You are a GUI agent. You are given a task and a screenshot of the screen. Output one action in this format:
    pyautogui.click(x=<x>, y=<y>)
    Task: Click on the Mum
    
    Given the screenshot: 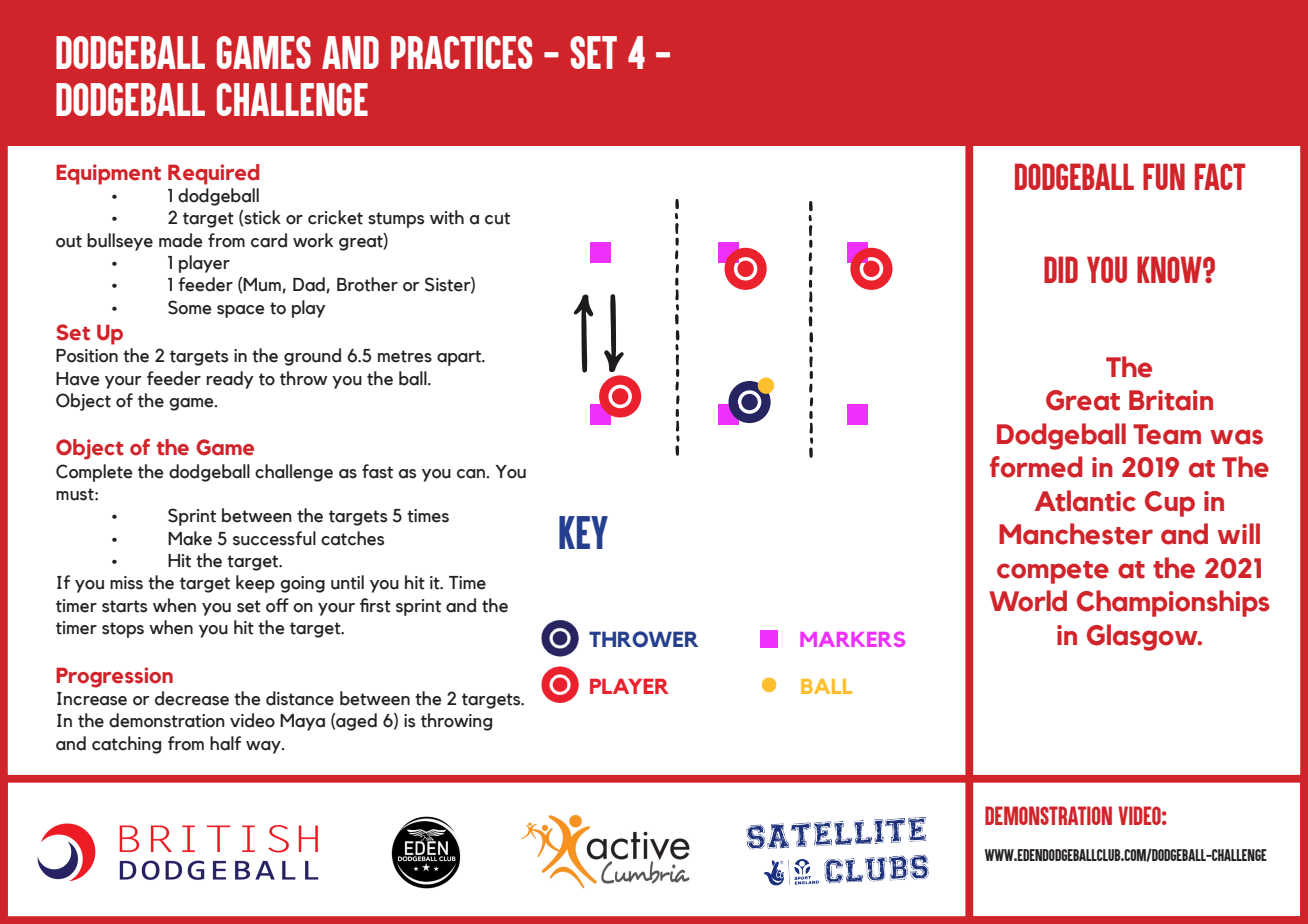 What is the action you would take?
    pyautogui.click(x=261, y=284)
